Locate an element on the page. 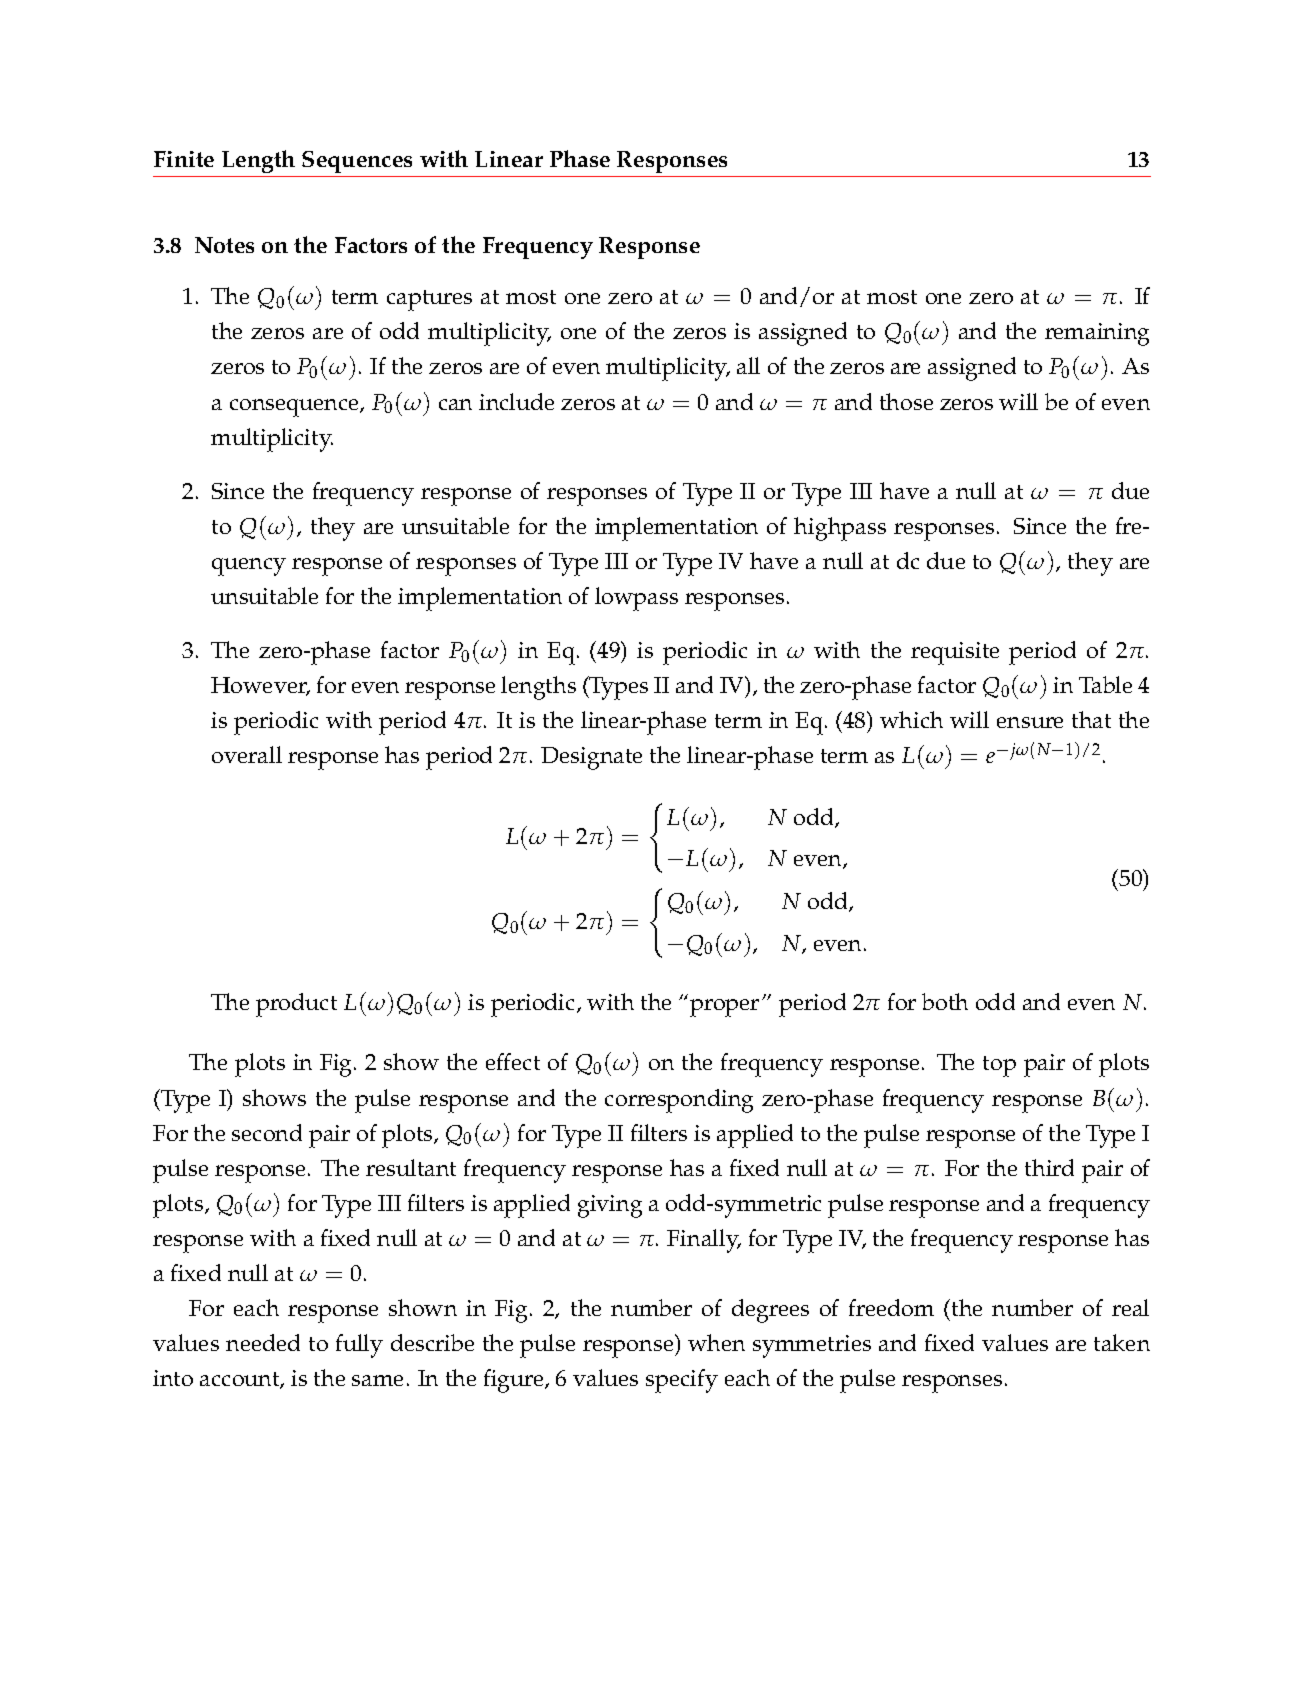 This page has height=1688, width=1304. ensure is located at coordinates (1030, 722).
